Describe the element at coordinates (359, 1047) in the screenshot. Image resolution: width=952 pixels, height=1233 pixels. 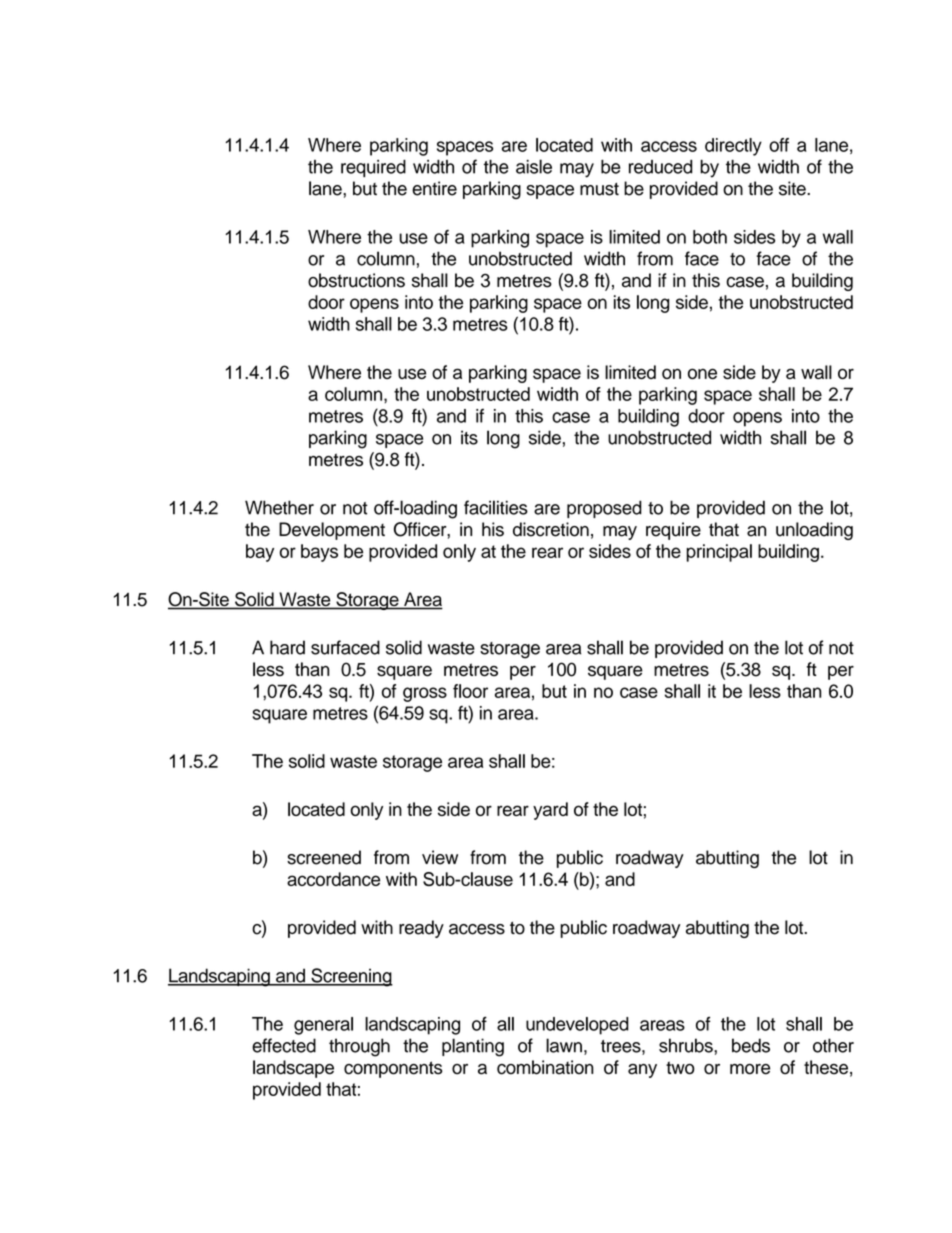
I see `through` at that location.
